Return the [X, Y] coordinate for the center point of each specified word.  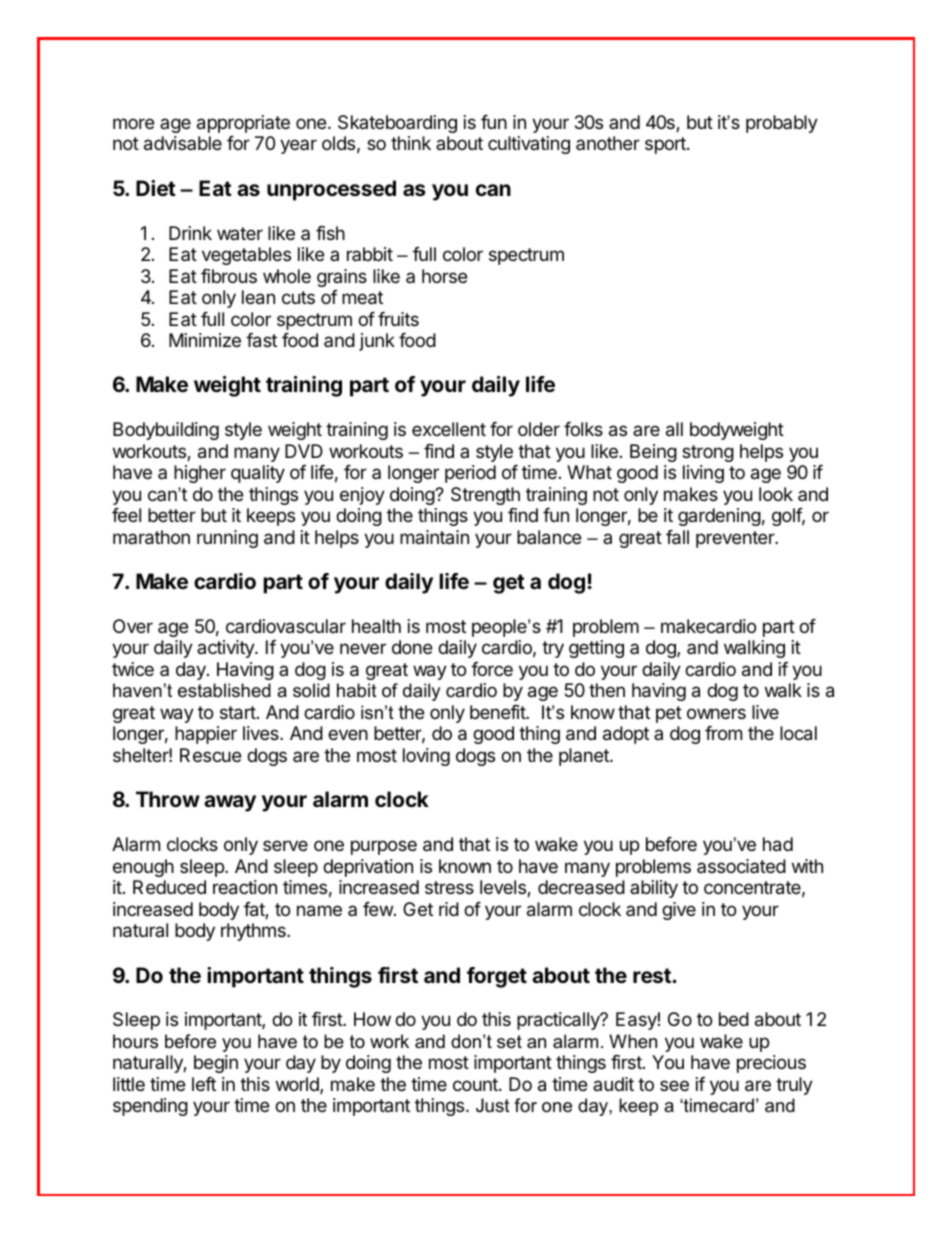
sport [666, 145]
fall [677, 537]
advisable [183, 143]
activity [226, 649]
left [204, 1084]
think [411, 143]
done [412, 647]
